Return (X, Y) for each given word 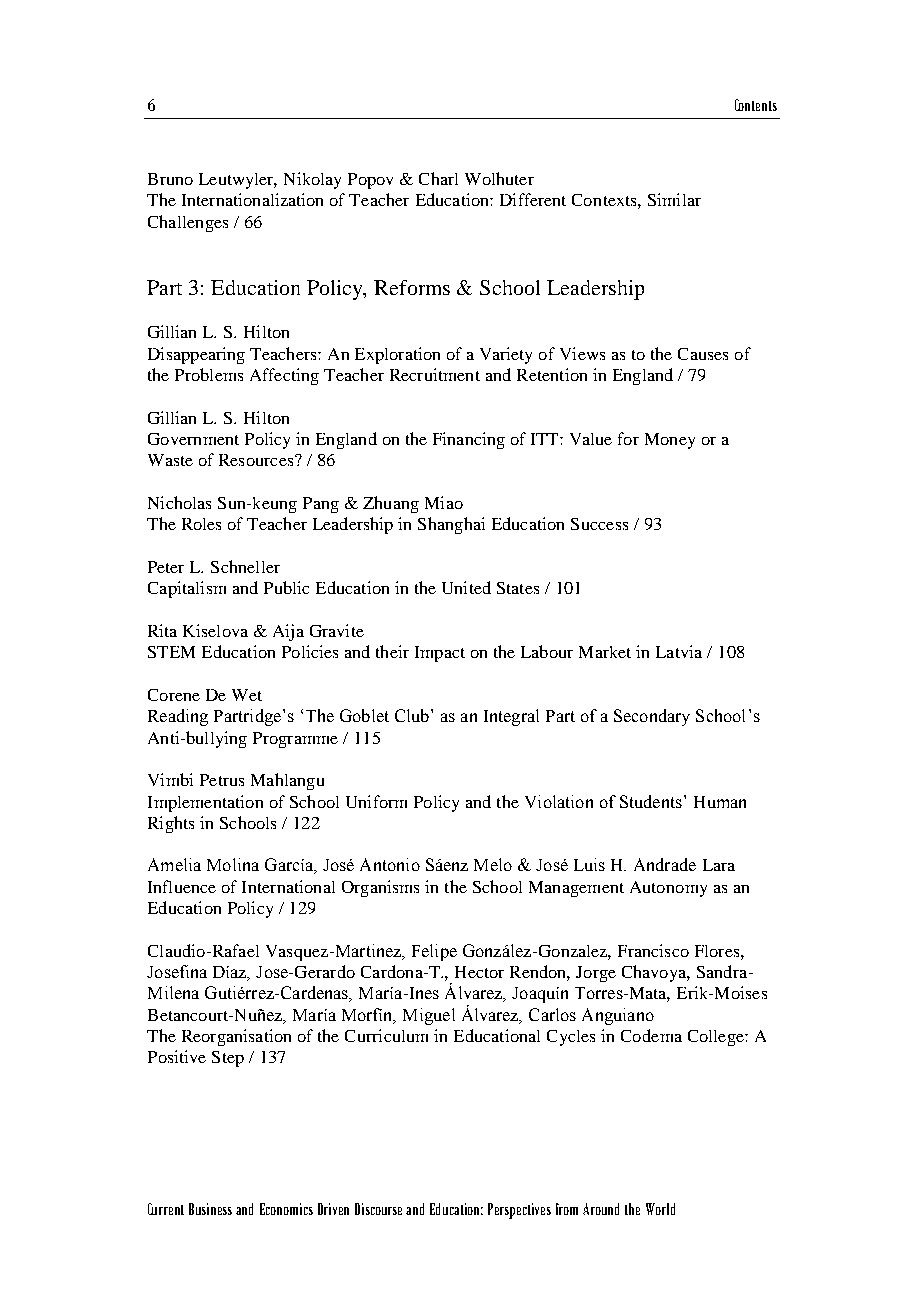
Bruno (170, 179)
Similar (674, 199)
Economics (286, 1209)
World (660, 1209)
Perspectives (519, 1211)
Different (533, 199)
